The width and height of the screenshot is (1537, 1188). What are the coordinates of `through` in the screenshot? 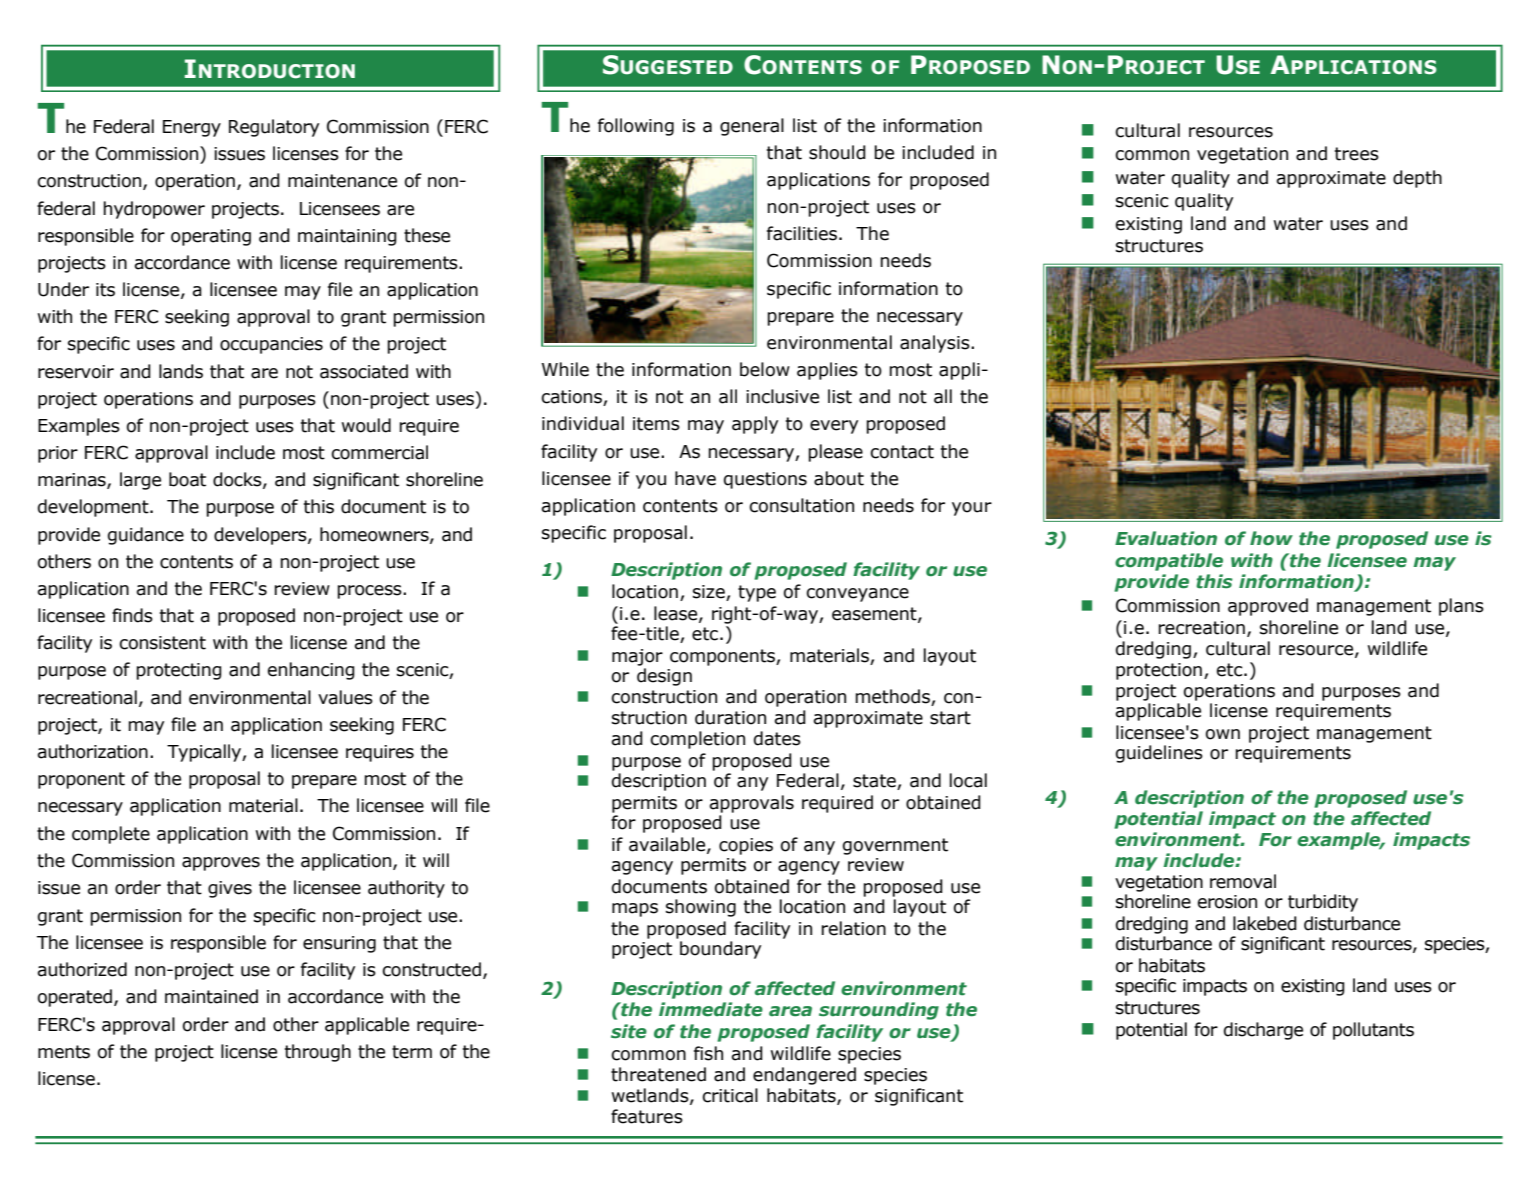 It's located at (318, 1053).
